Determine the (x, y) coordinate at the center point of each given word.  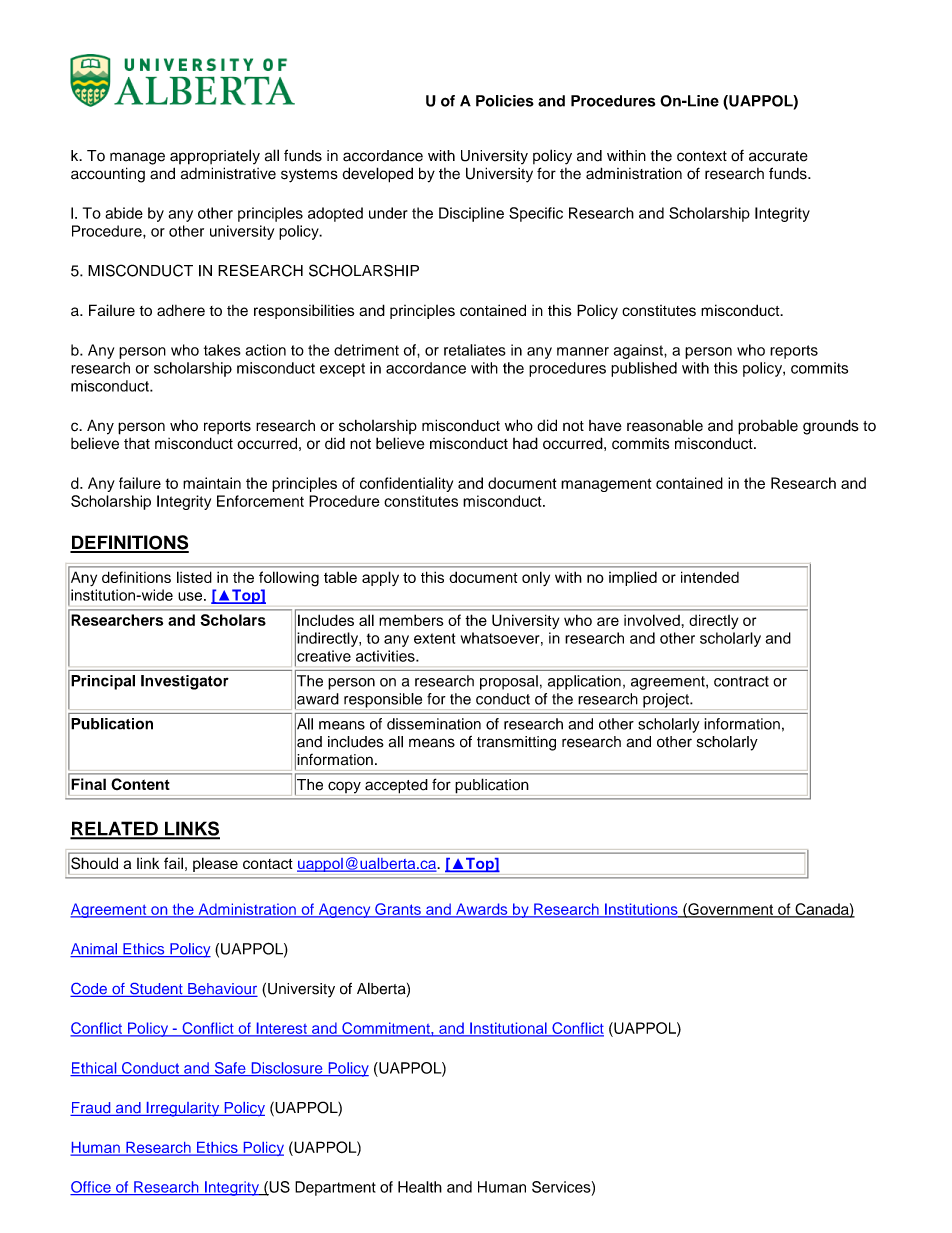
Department (335, 1188)
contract (741, 681)
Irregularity (183, 1109)
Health (420, 1187)
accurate (778, 156)
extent (434, 638)
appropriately (215, 157)
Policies (505, 101)
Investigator (185, 682)
